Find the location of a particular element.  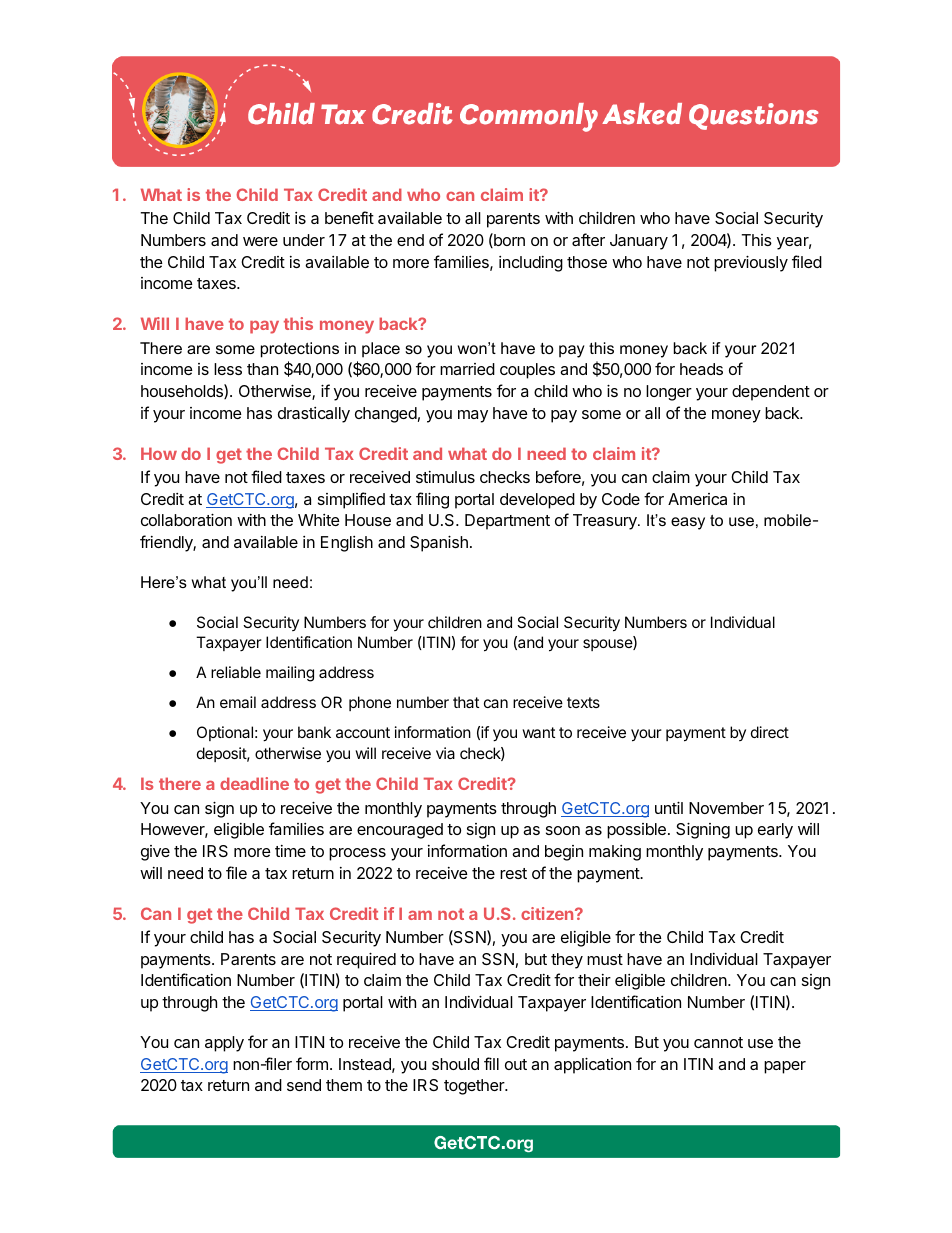

may is located at coordinates (473, 416).
